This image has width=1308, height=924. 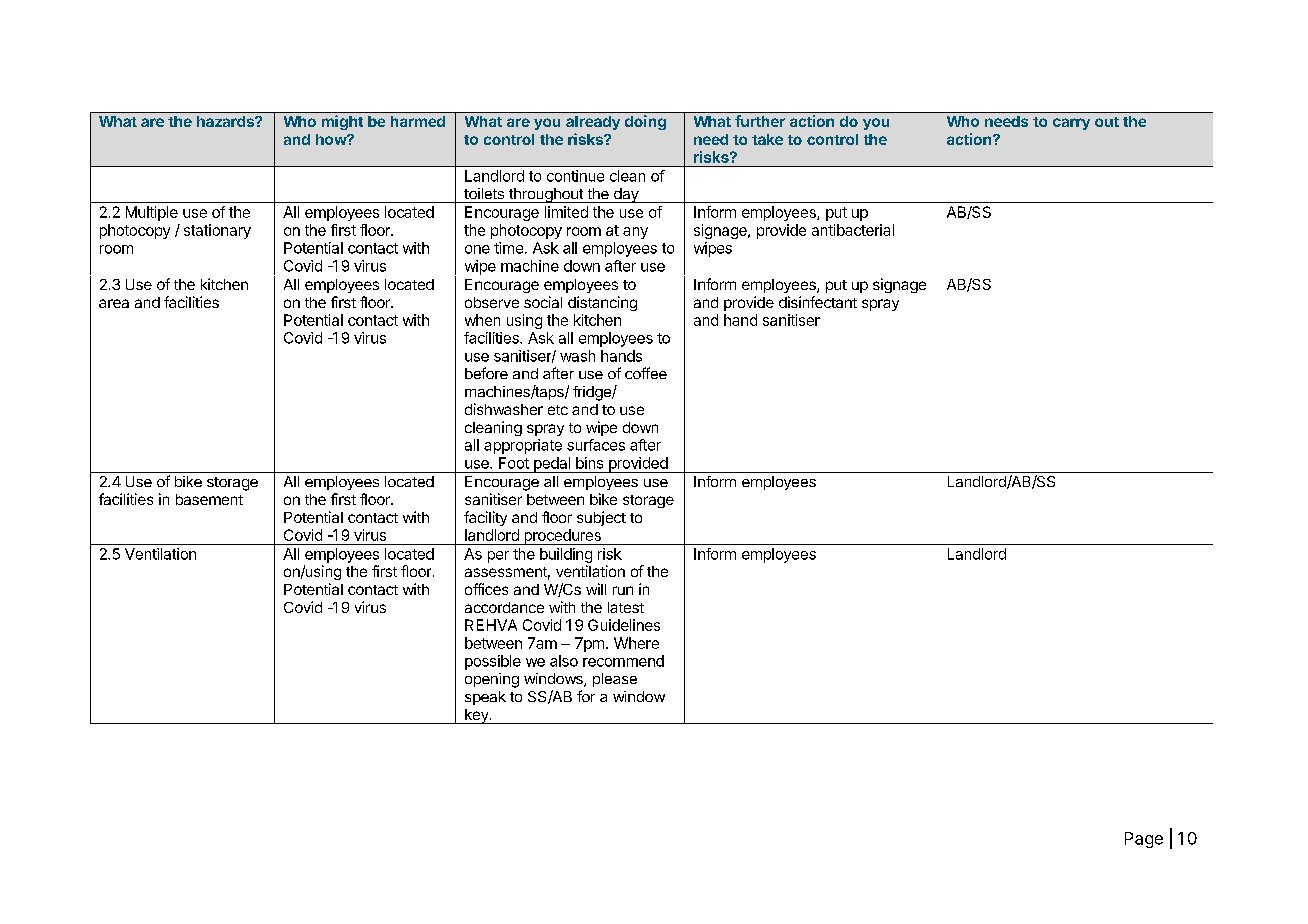 What do you see at coordinates (485, 698) in the image?
I see `speak` at bounding box center [485, 698].
